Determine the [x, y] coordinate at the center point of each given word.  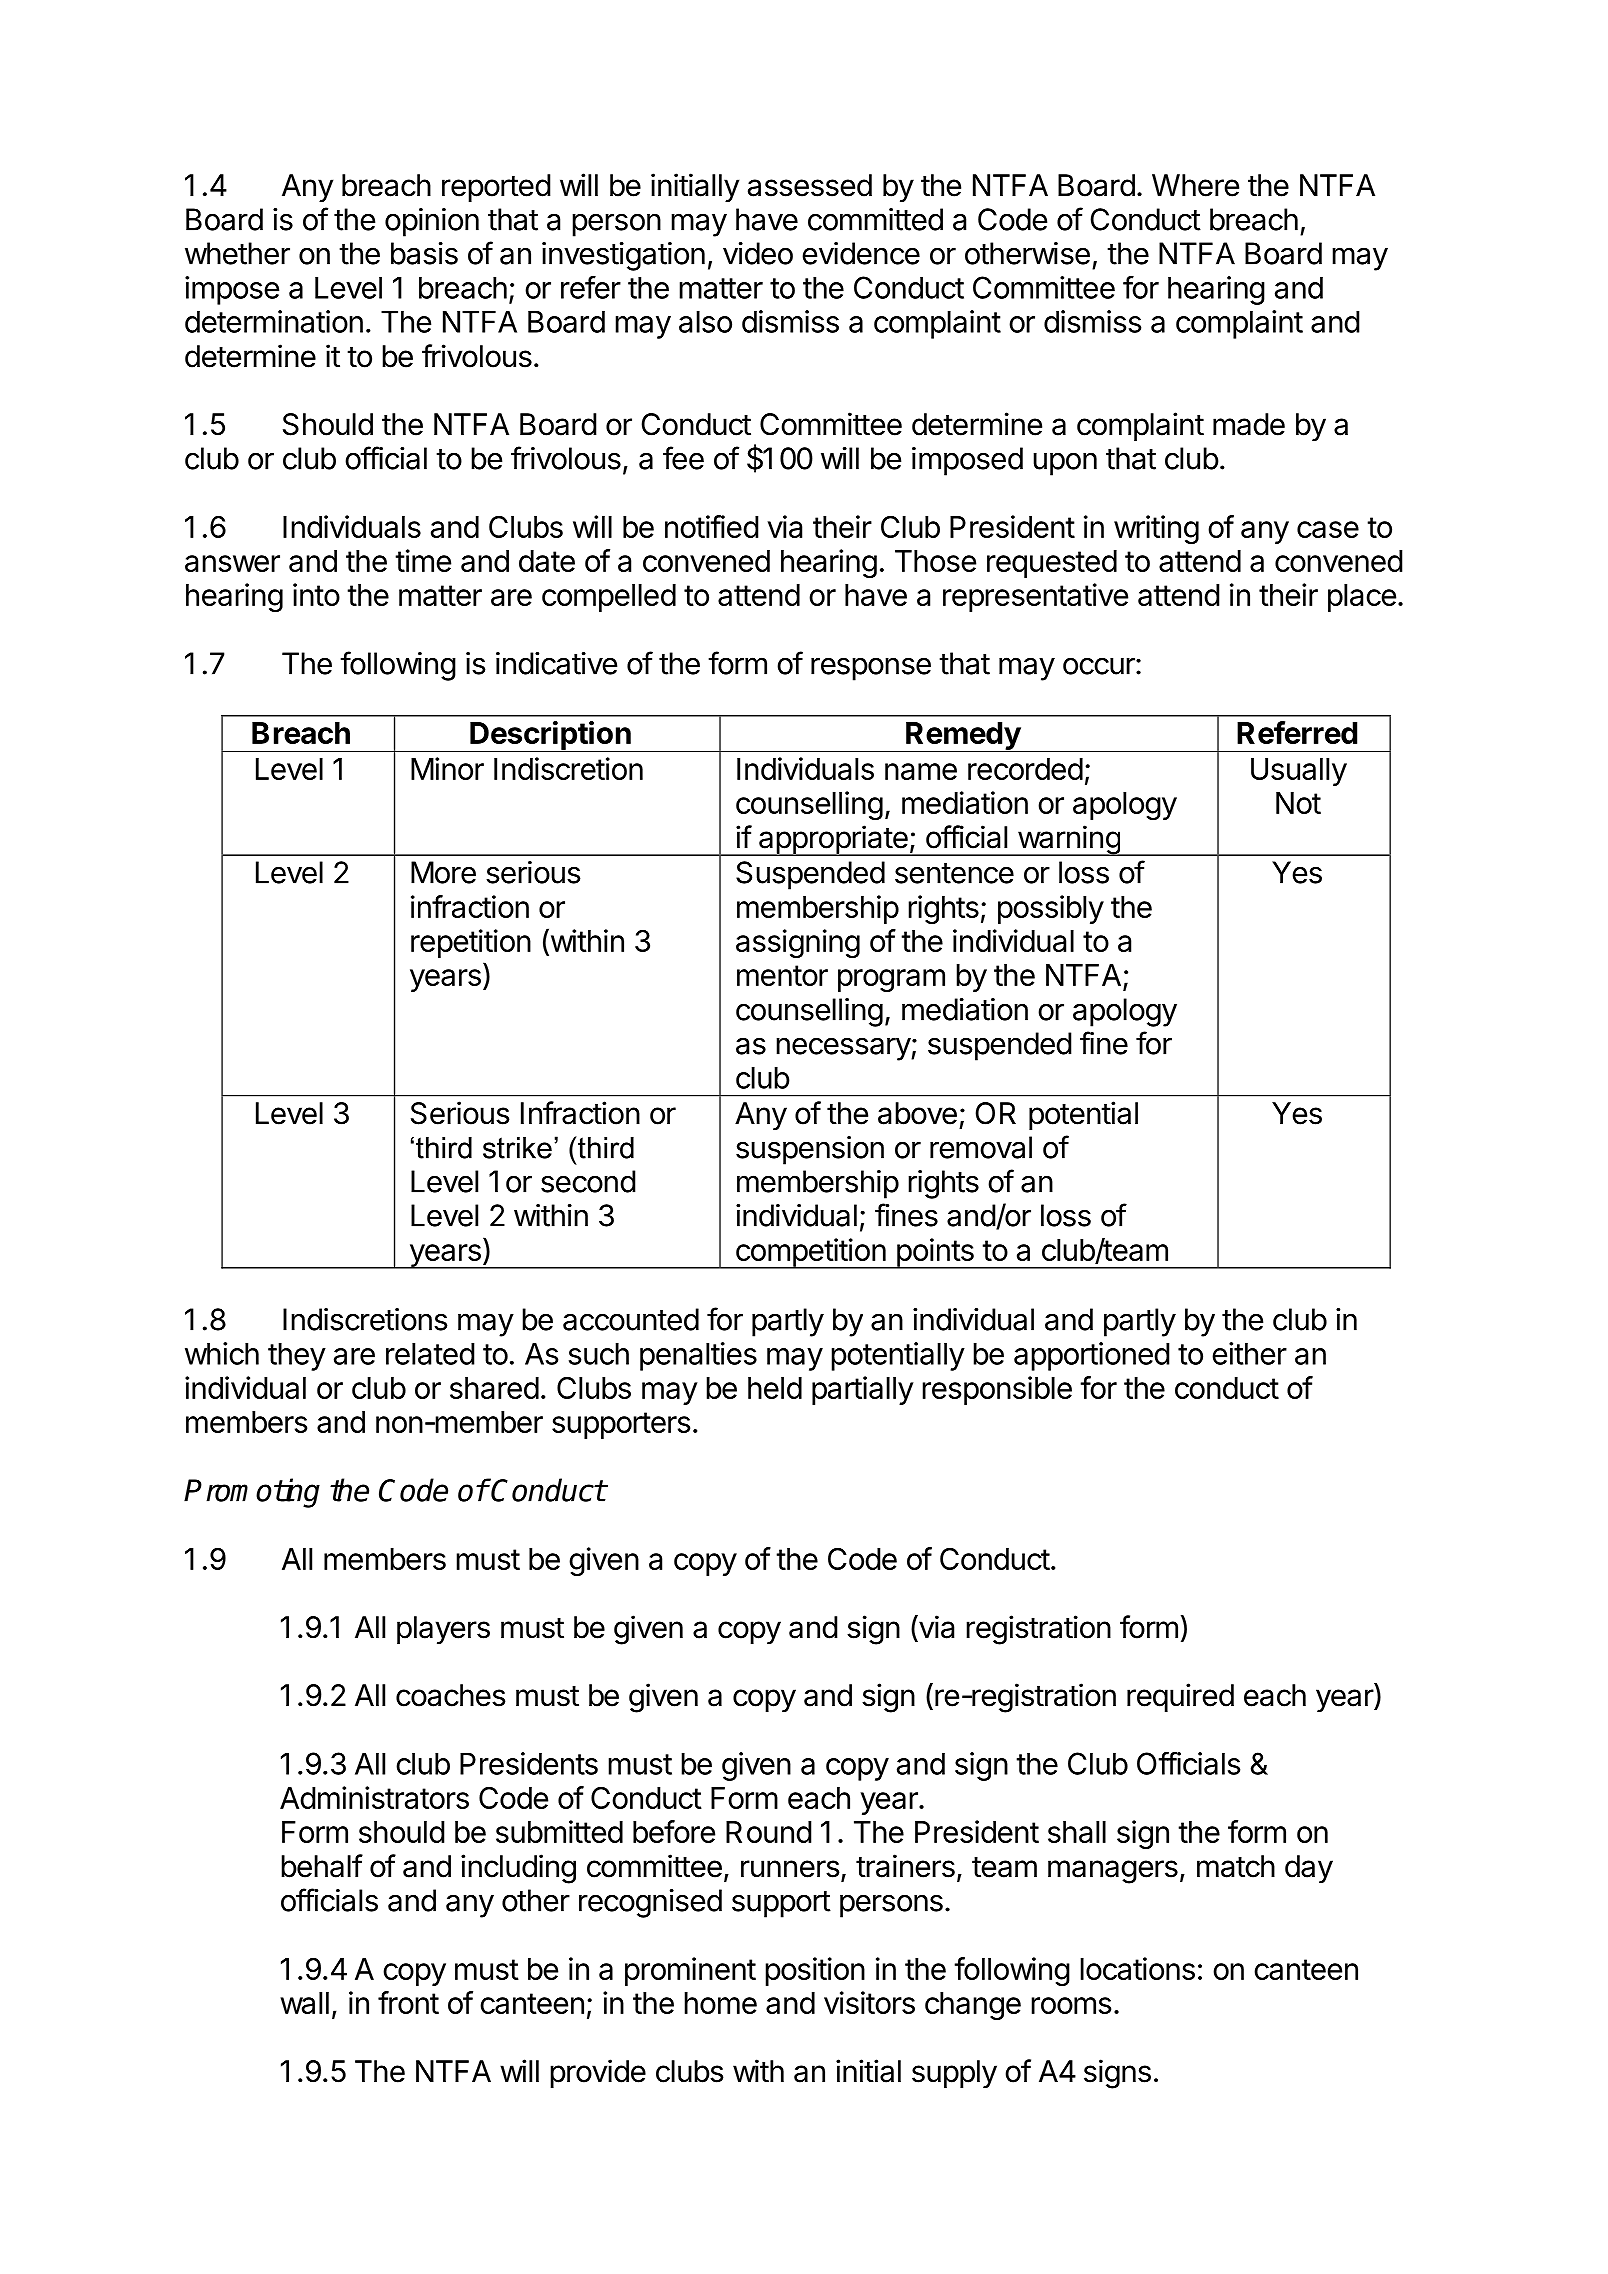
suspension [810, 1150]
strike [517, 1148]
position [815, 1971]
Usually [1299, 772]
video [758, 253]
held [775, 1388]
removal [981, 1147]
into [316, 594]
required [1180, 1697]
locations [1137, 1968]
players [443, 1630]
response [871, 669]
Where [1195, 185]
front [408, 2002]
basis [424, 253]
